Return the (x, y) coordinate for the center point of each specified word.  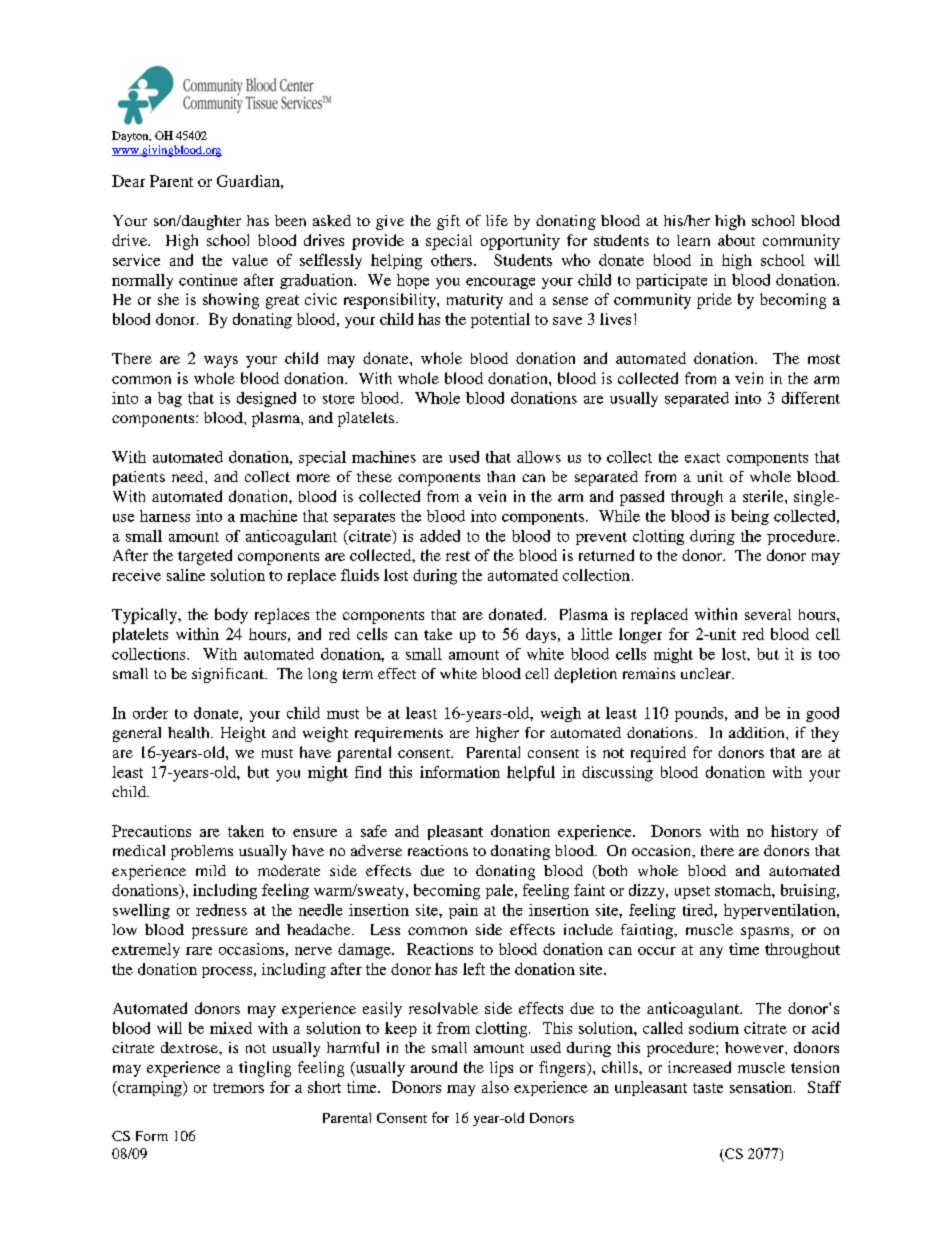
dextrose (190, 1047)
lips (501, 1069)
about (736, 240)
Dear (128, 181)
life (497, 220)
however (755, 1047)
